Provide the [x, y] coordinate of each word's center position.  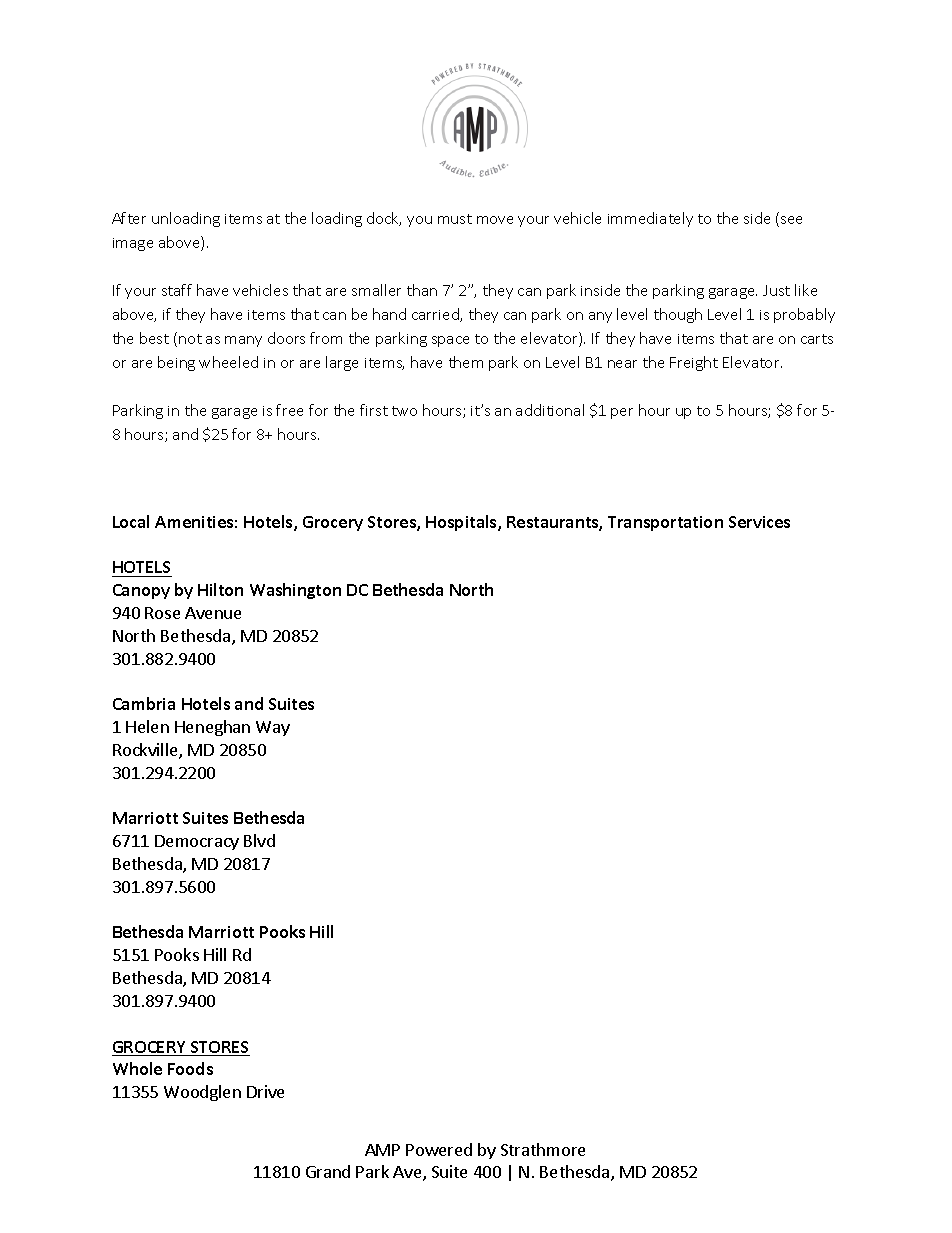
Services [759, 522]
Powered [439, 1149]
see [791, 220]
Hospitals [462, 523]
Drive [265, 1091]
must [455, 219]
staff [177, 290]
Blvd [259, 840]
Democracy [197, 842]
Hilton [220, 589]
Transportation [665, 523]
